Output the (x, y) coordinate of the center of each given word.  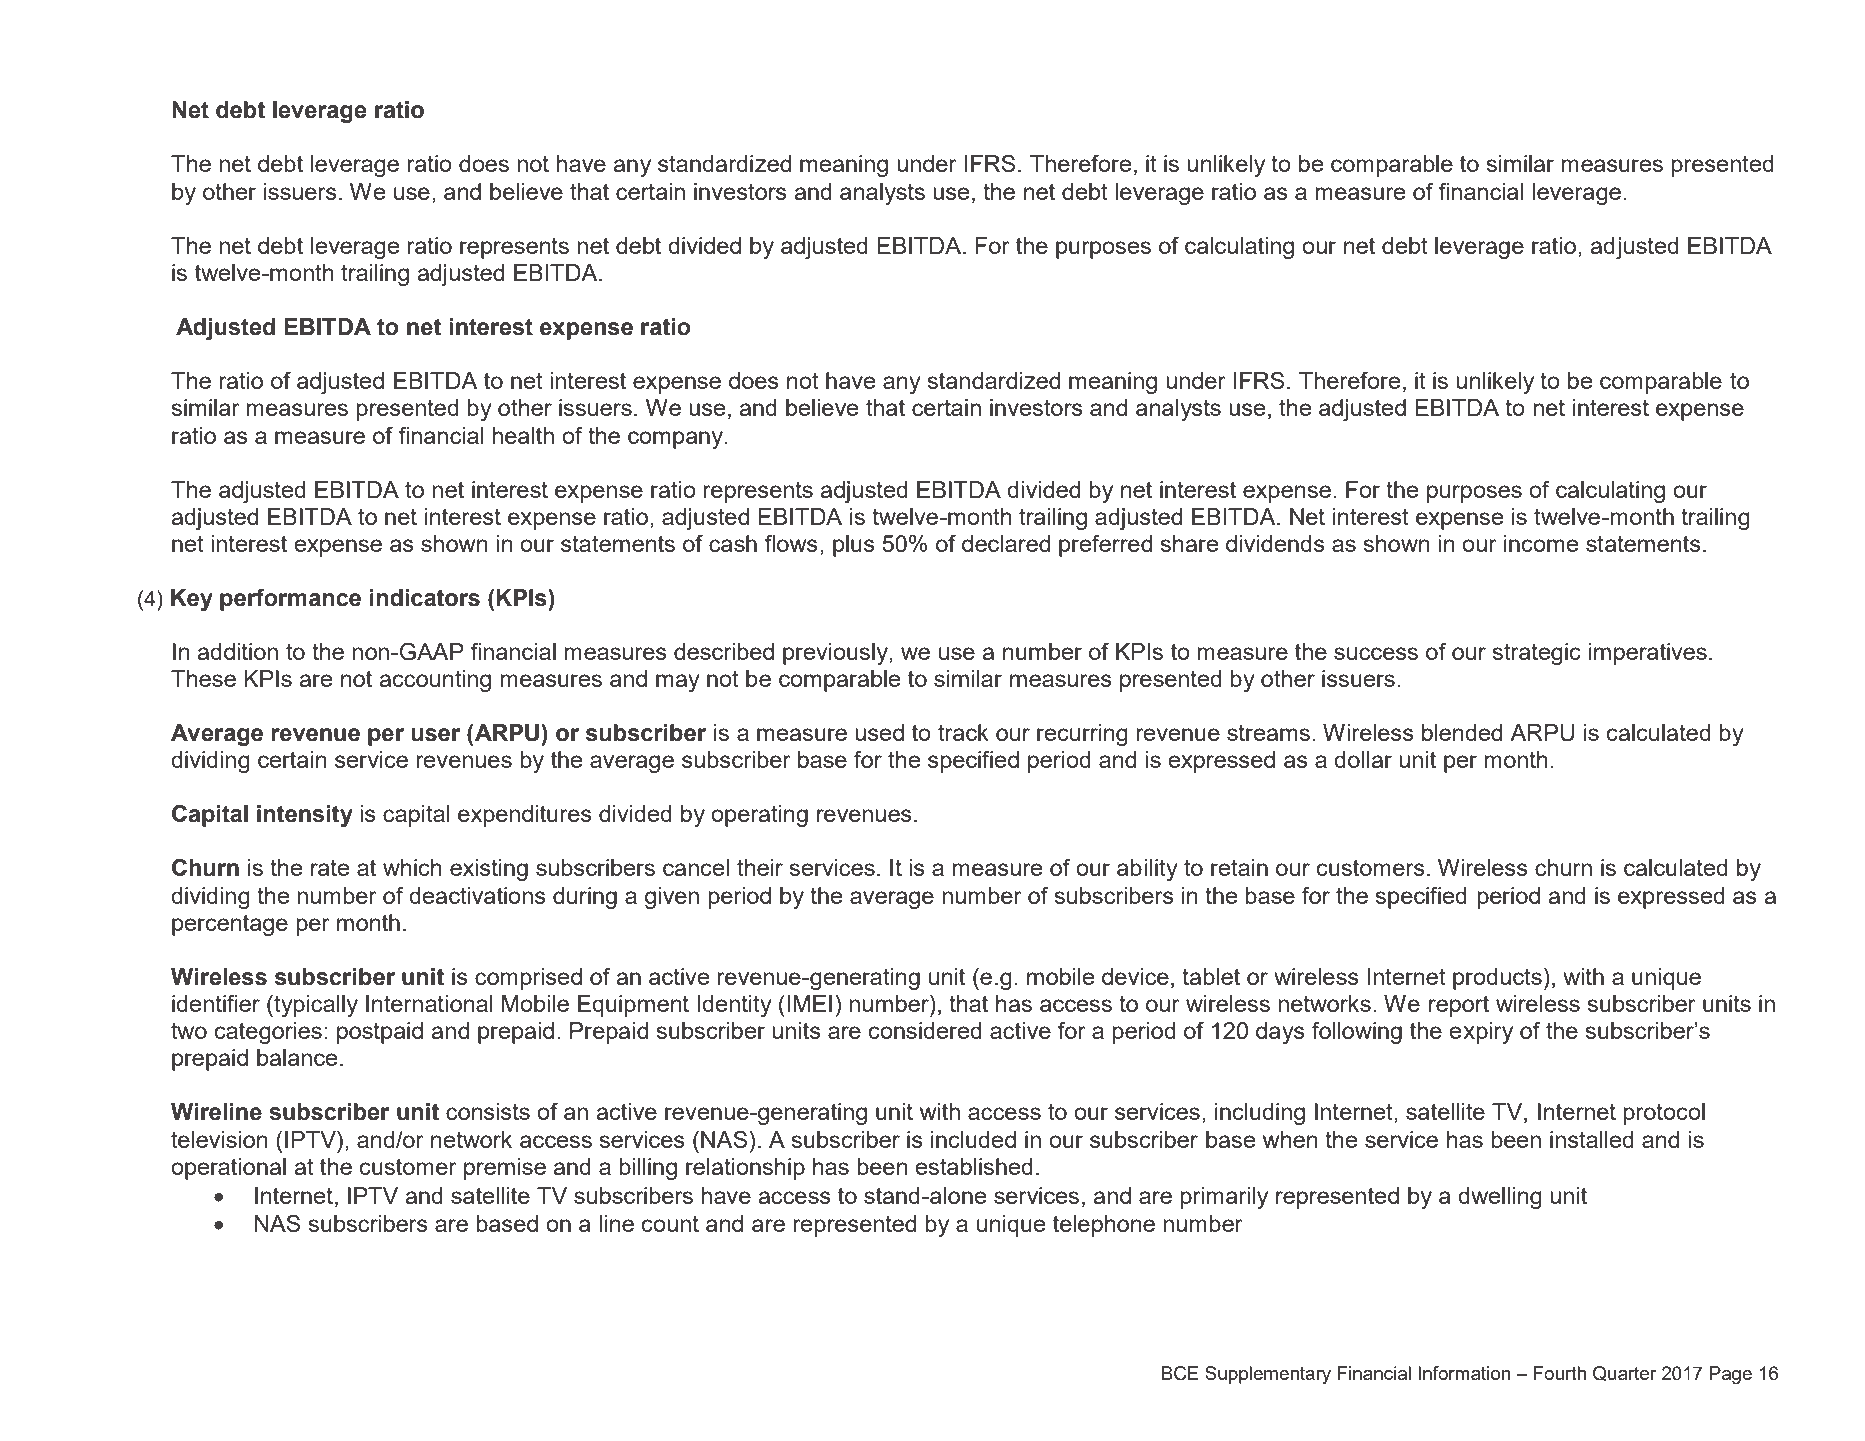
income (1541, 543)
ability (1147, 870)
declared (1006, 543)
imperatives (1648, 654)
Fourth (1559, 1373)
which (412, 867)
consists (488, 1111)
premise (505, 1169)
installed (1592, 1139)
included (973, 1139)
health (523, 435)
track (963, 732)
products (1497, 979)
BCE (1180, 1373)
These (203, 678)
